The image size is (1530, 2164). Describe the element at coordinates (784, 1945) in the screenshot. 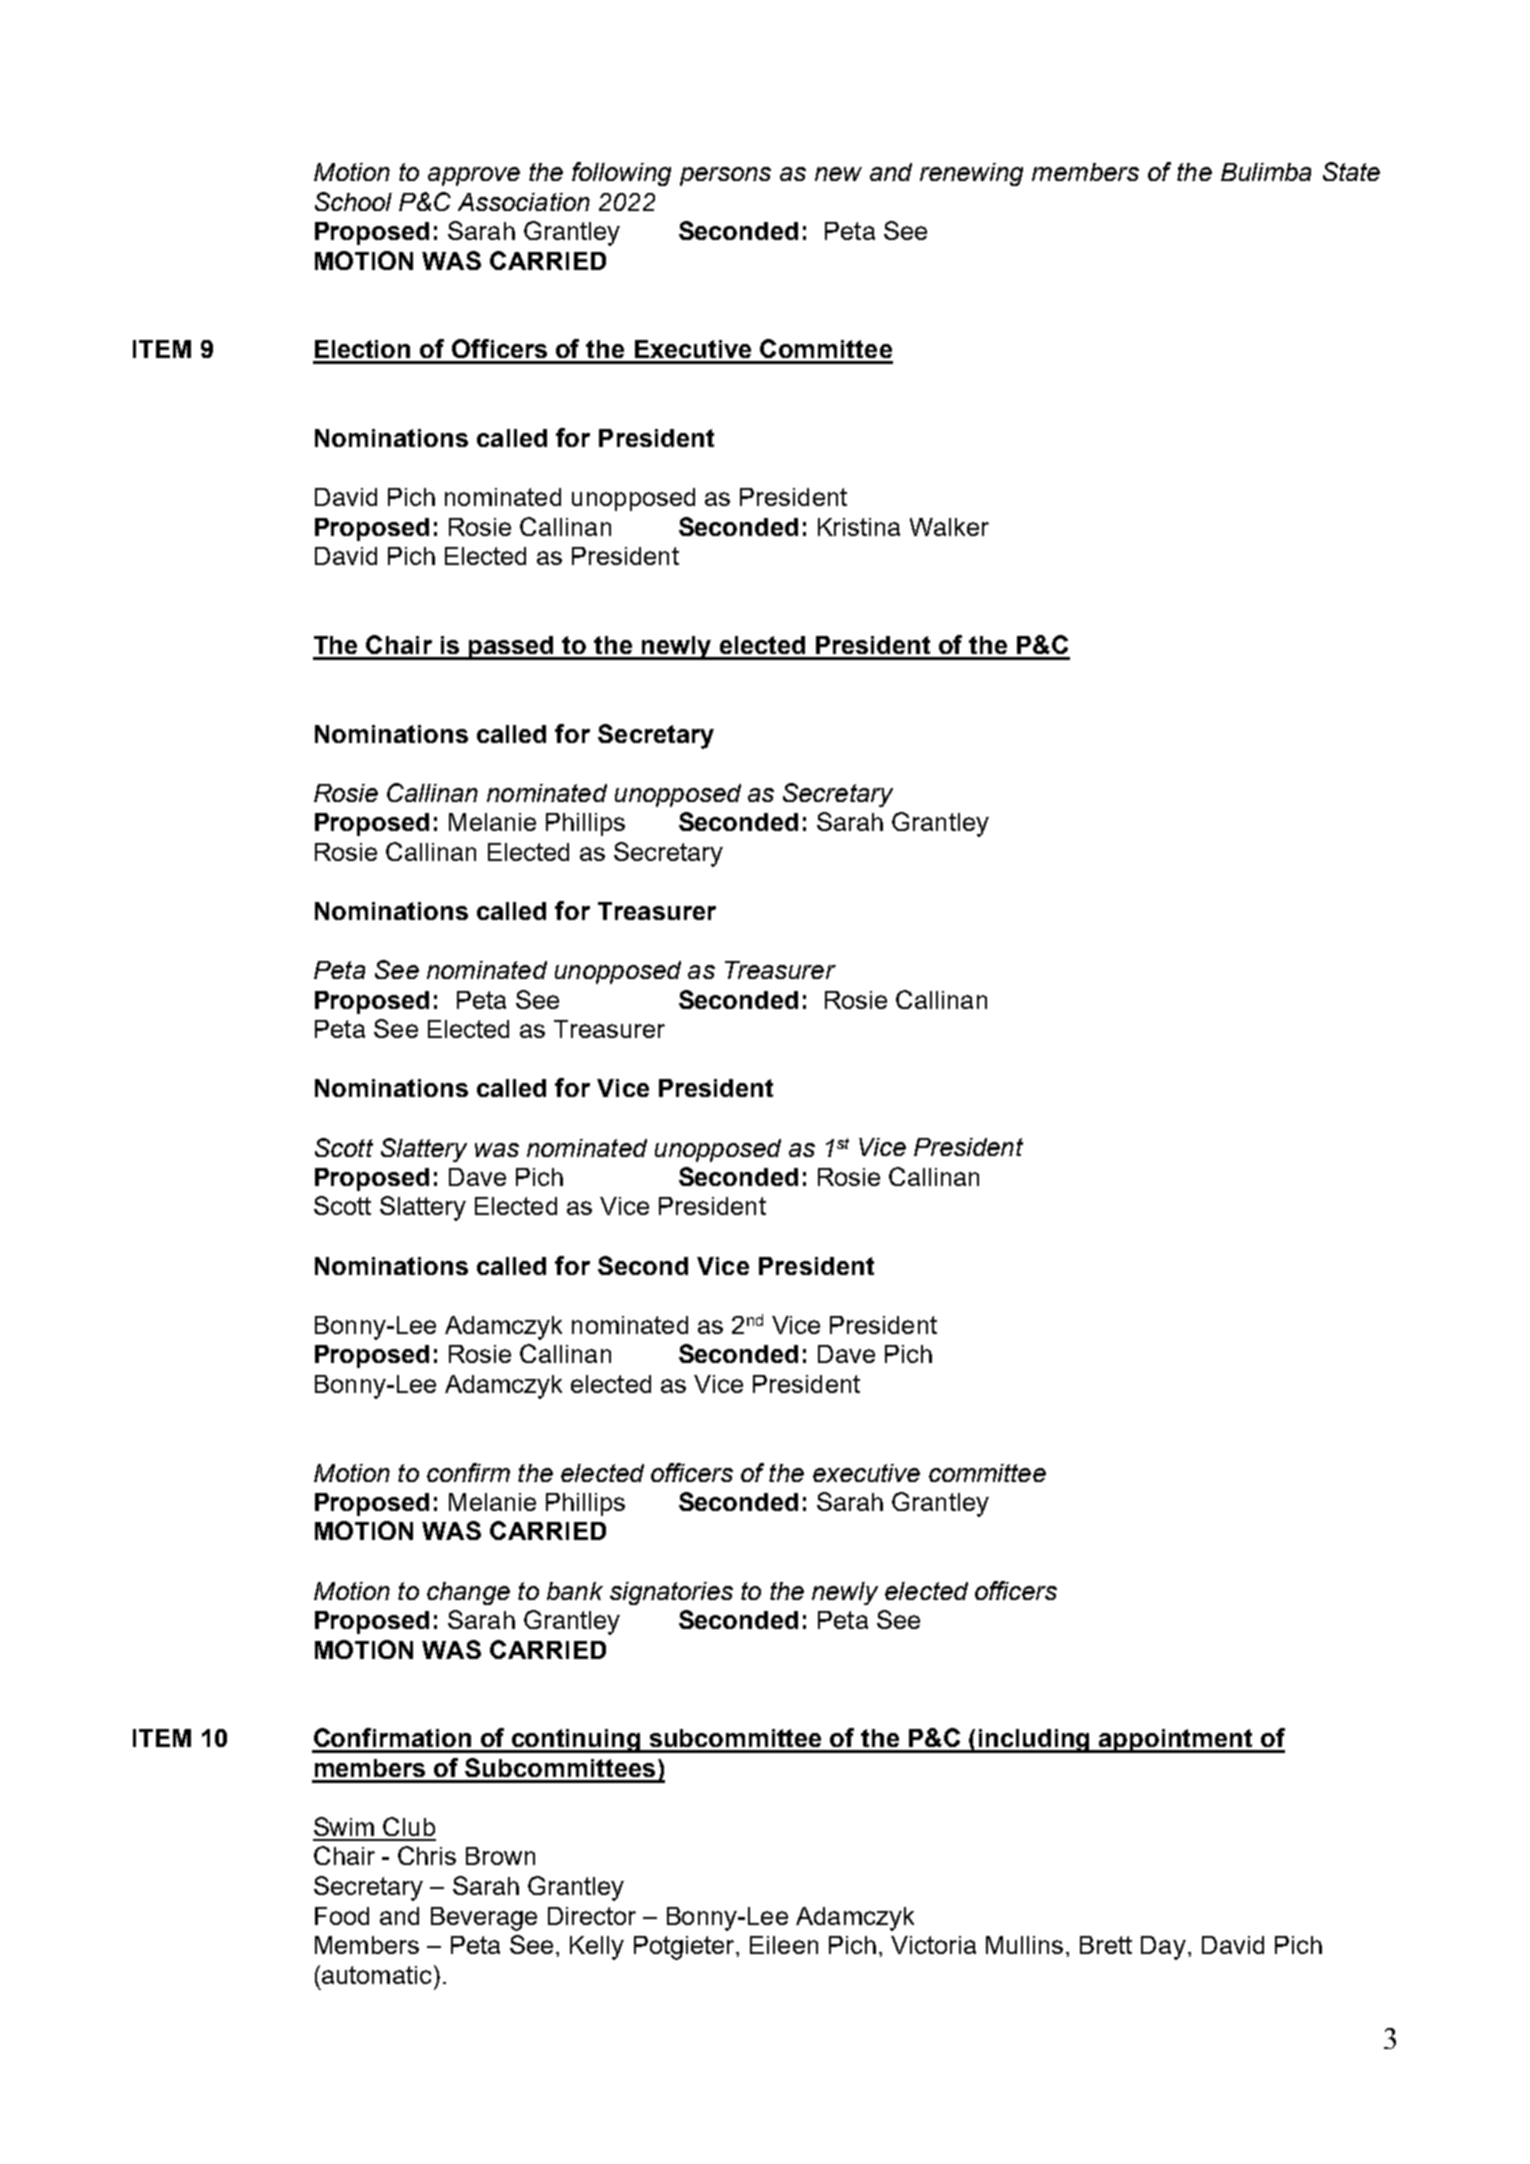

I see `Eileen` at that location.
